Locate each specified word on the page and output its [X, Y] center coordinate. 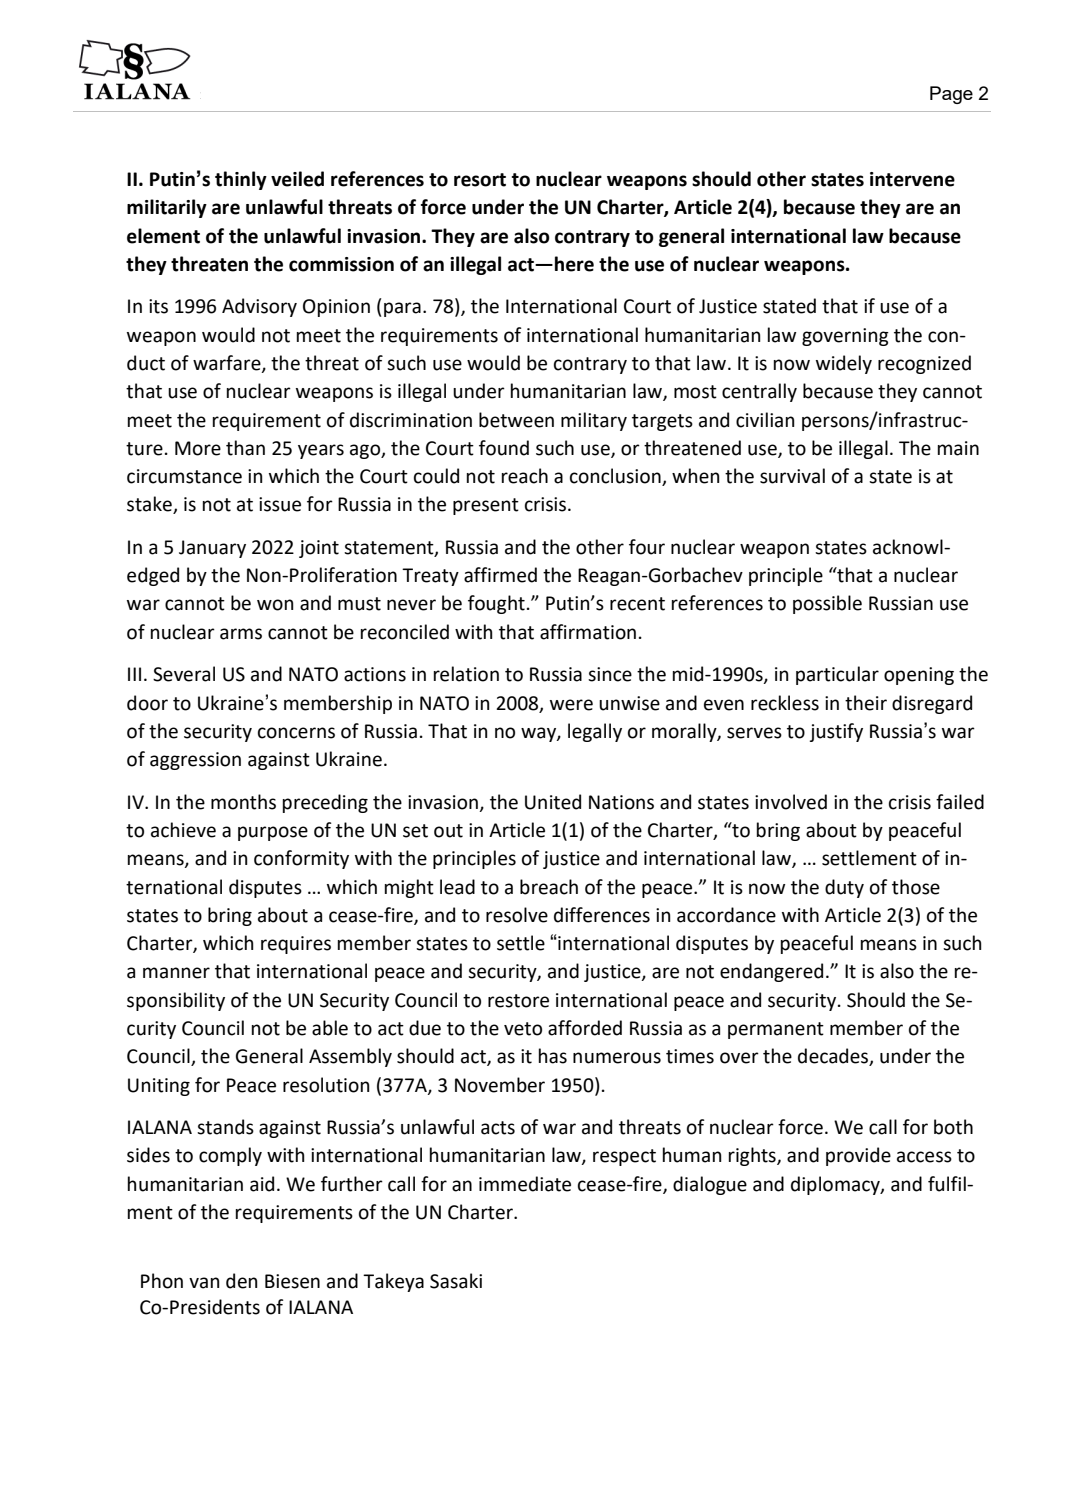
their [866, 703]
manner [176, 973]
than [245, 448]
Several [184, 674]
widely [844, 364]
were [571, 705]
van [204, 1283]
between [516, 420]
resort [480, 180]
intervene [912, 179]
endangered [771, 972]
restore [518, 1001]
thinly [241, 180]
